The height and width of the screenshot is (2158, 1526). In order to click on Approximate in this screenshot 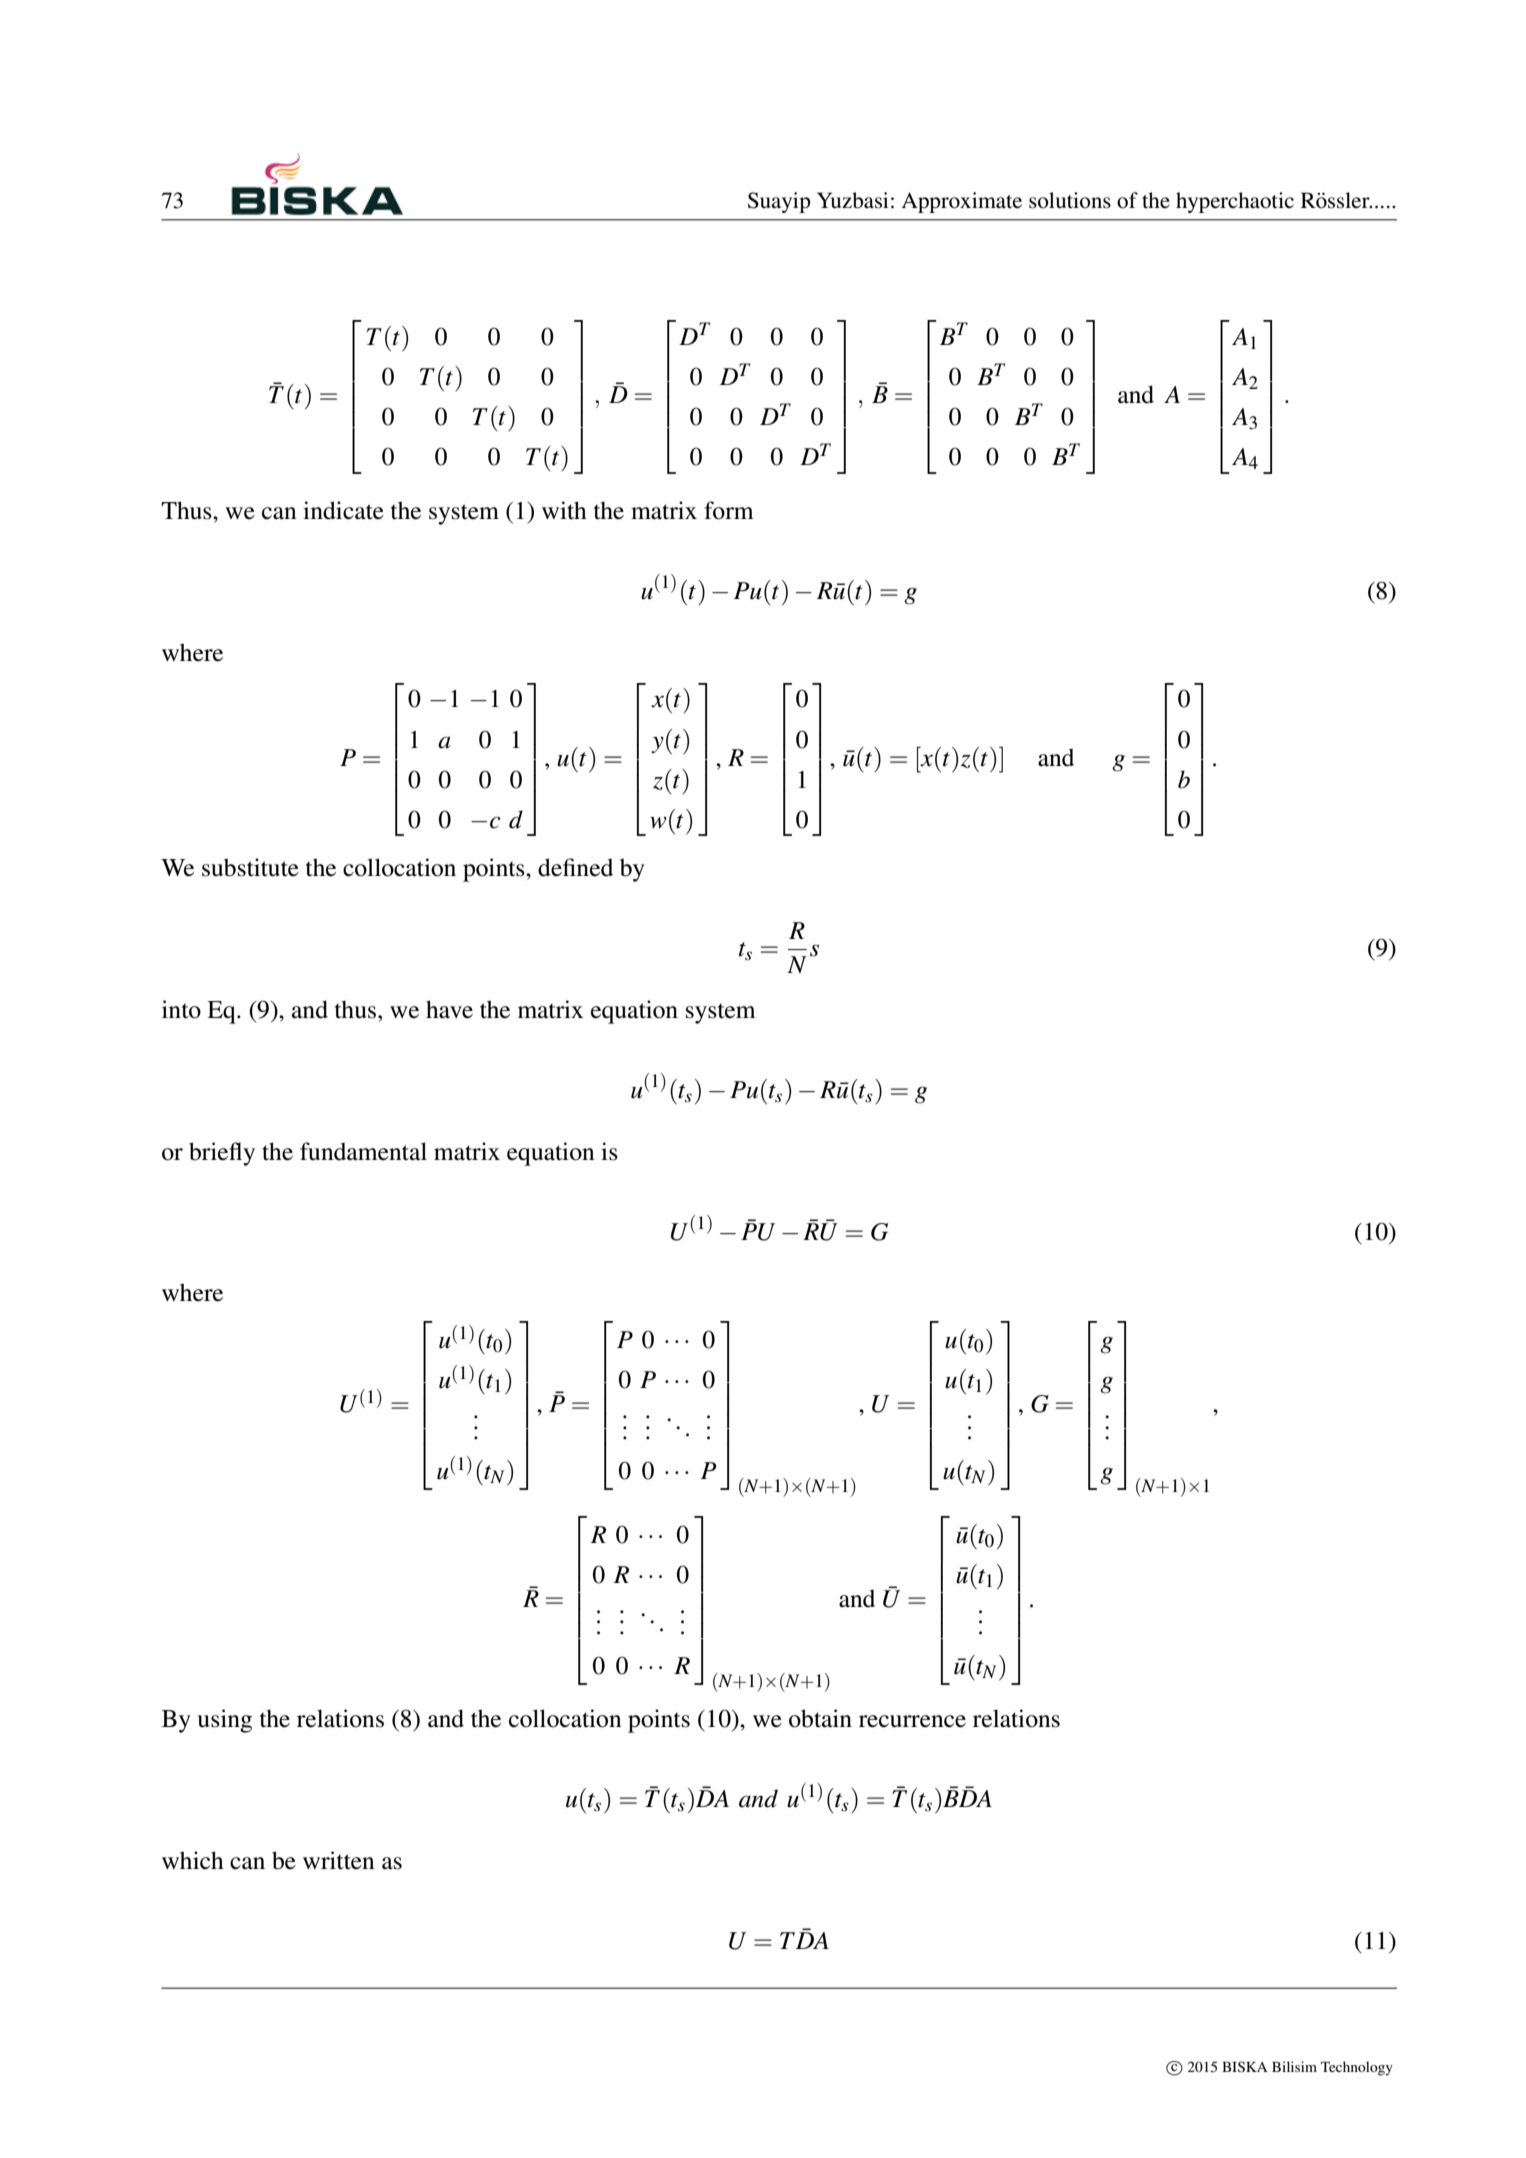, I will do `click(961, 202)`.
